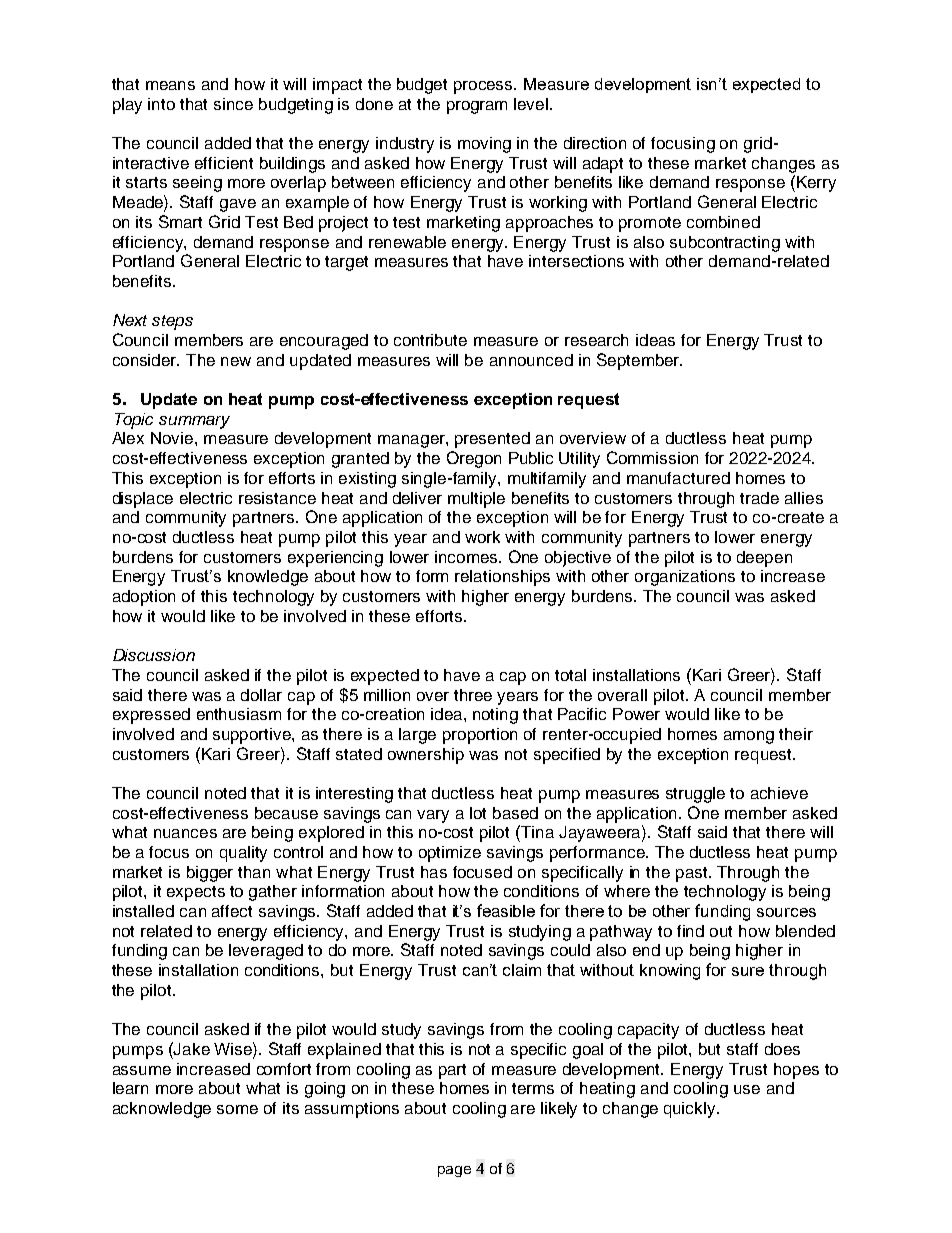 This screenshot has height=1233, width=952. Describe the element at coordinates (154, 655) in the screenshot. I see `Discussion` at that location.
